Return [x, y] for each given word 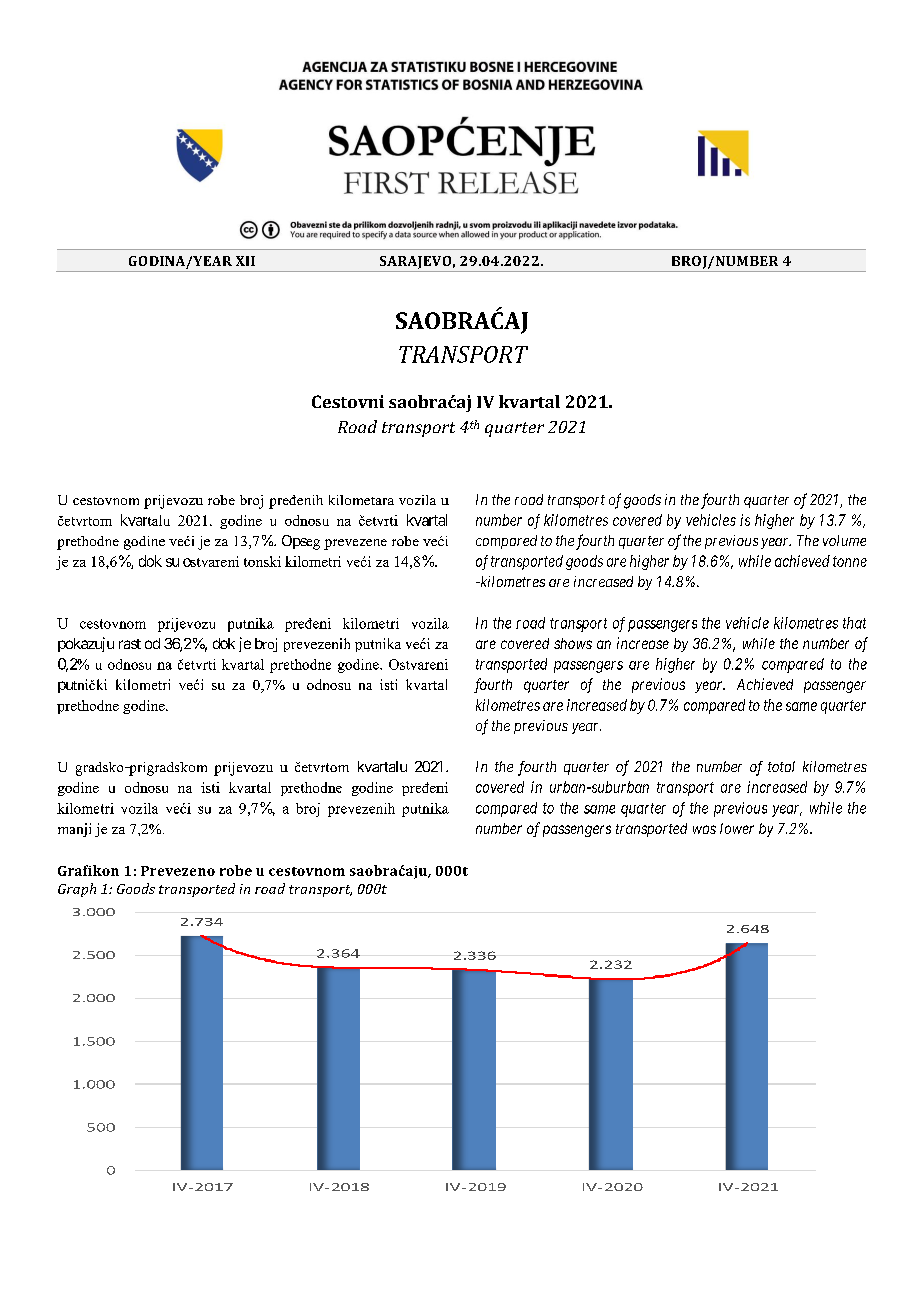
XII [245, 261]
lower [737, 828]
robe [236, 870]
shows [573, 643]
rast [130, 644]
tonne [850, 561]
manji [74, 830]
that [854, 623]
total [781, 766]
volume [844, 540]
